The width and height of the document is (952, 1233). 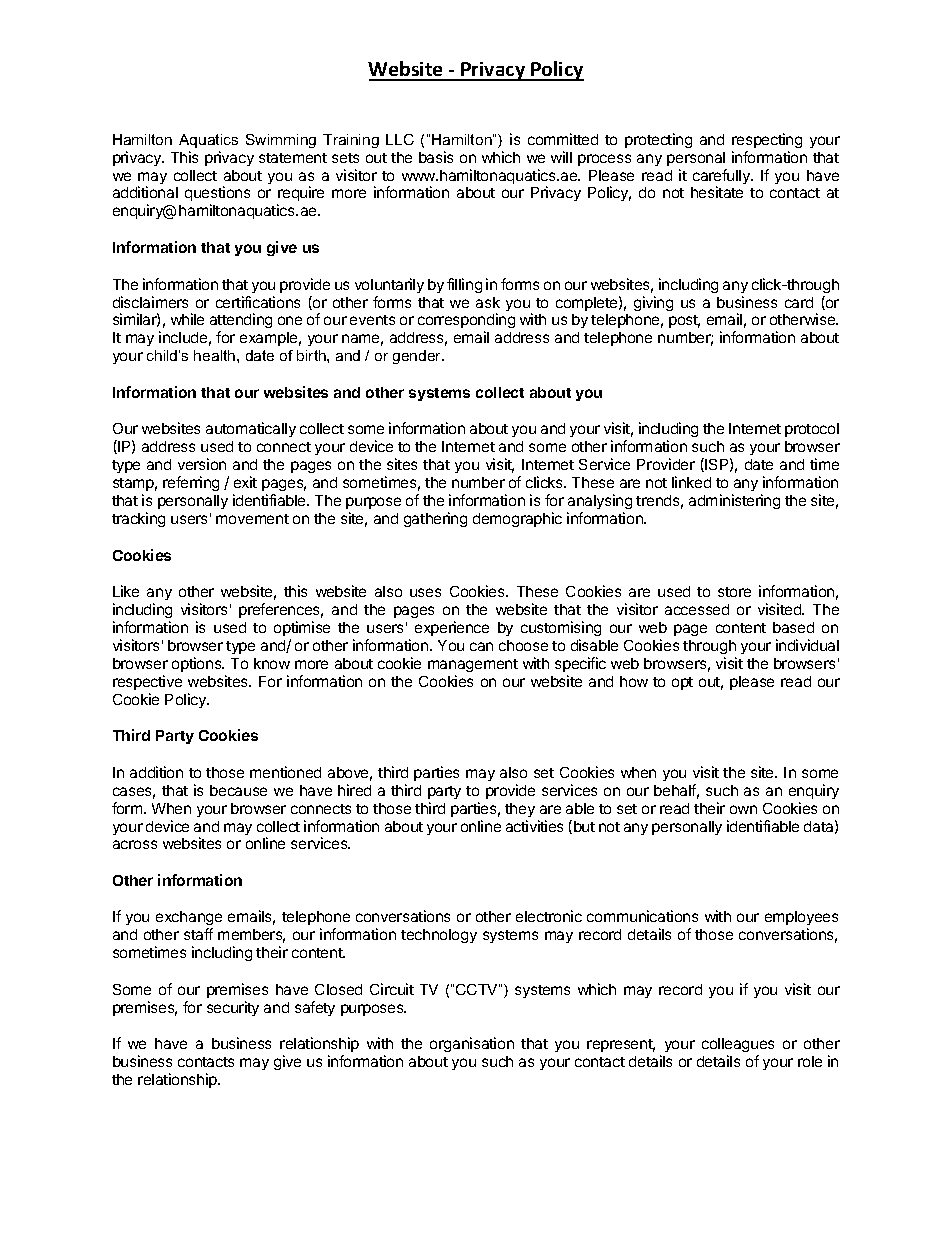 I want to click on they, so click(x=520, y=810).
